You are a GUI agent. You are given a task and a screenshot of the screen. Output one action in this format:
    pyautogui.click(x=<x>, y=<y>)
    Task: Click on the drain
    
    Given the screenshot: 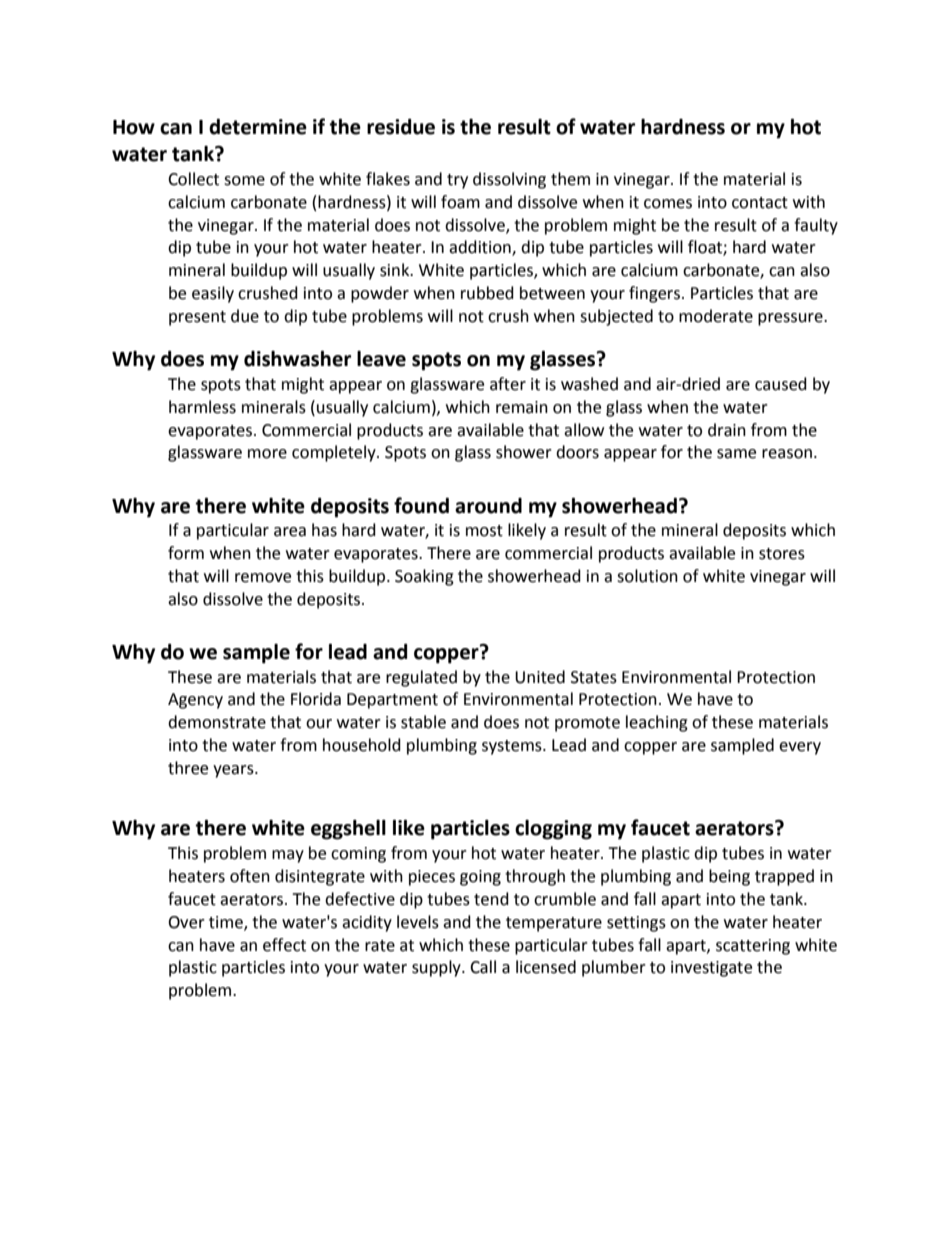 What is the action you would take?
    pyautogui.click(x=727, y=430)
